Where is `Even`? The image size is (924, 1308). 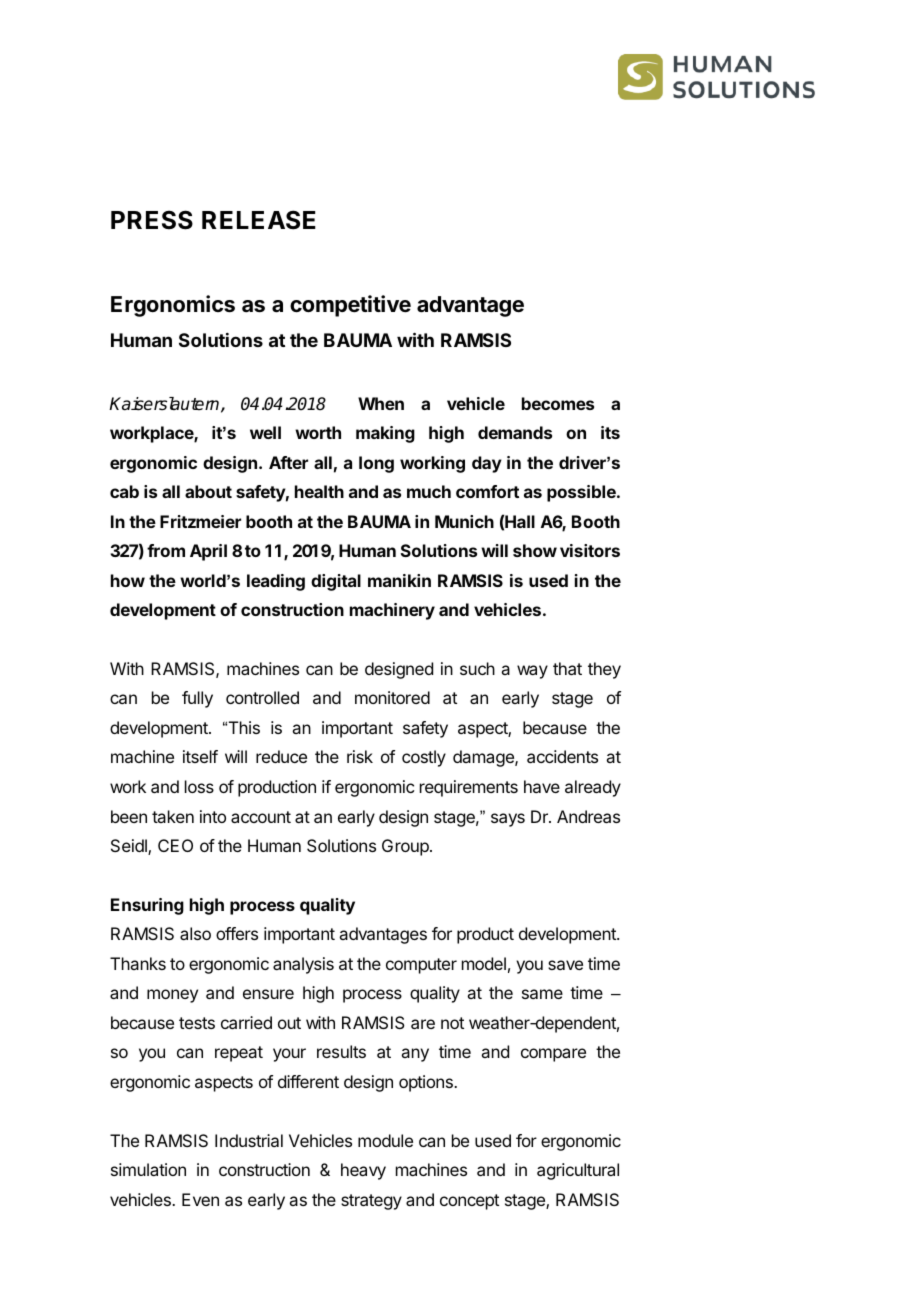
Even is located at coordinates (200, 1199).
